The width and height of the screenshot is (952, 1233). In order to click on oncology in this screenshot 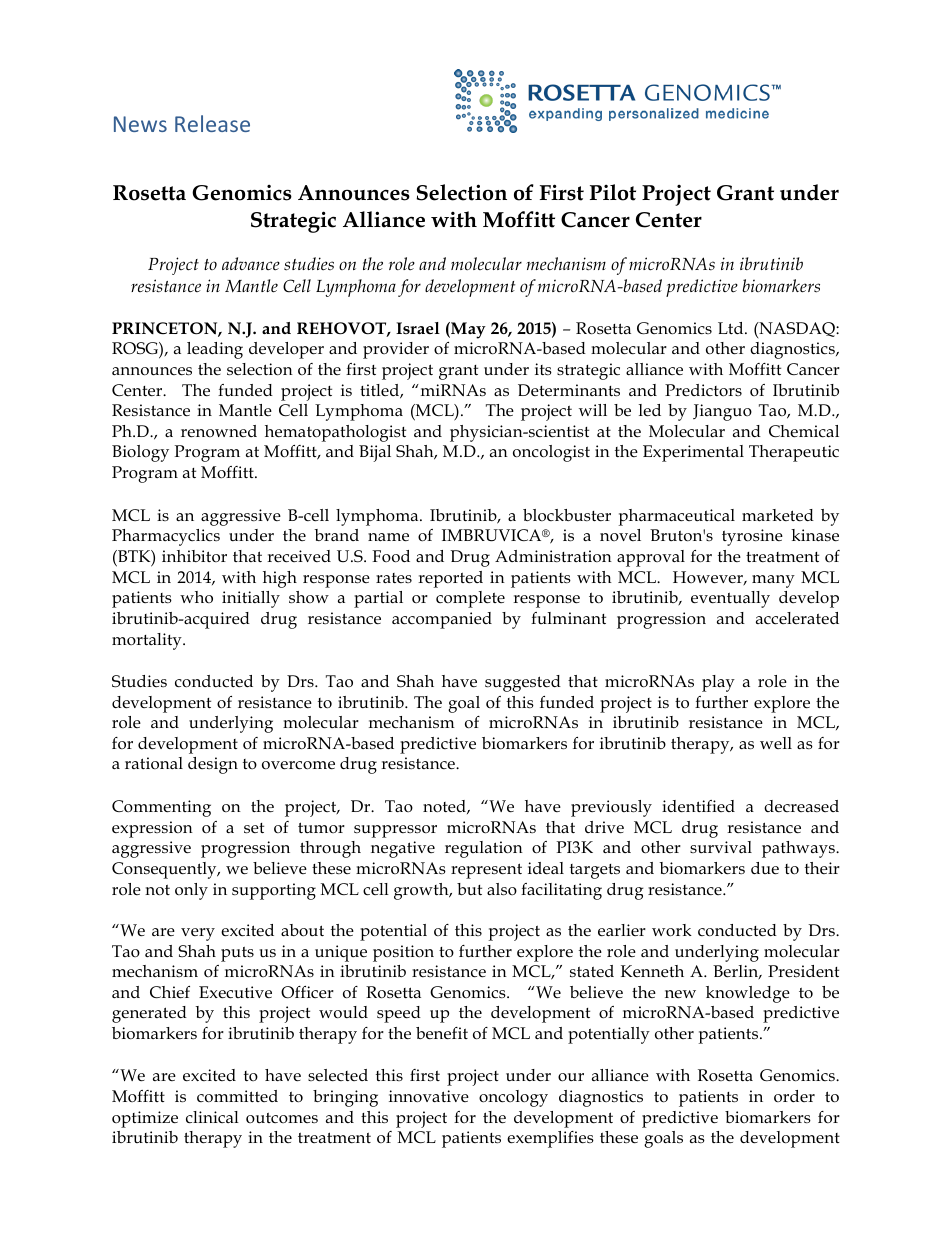, I will do `click(513, 1098)`.
